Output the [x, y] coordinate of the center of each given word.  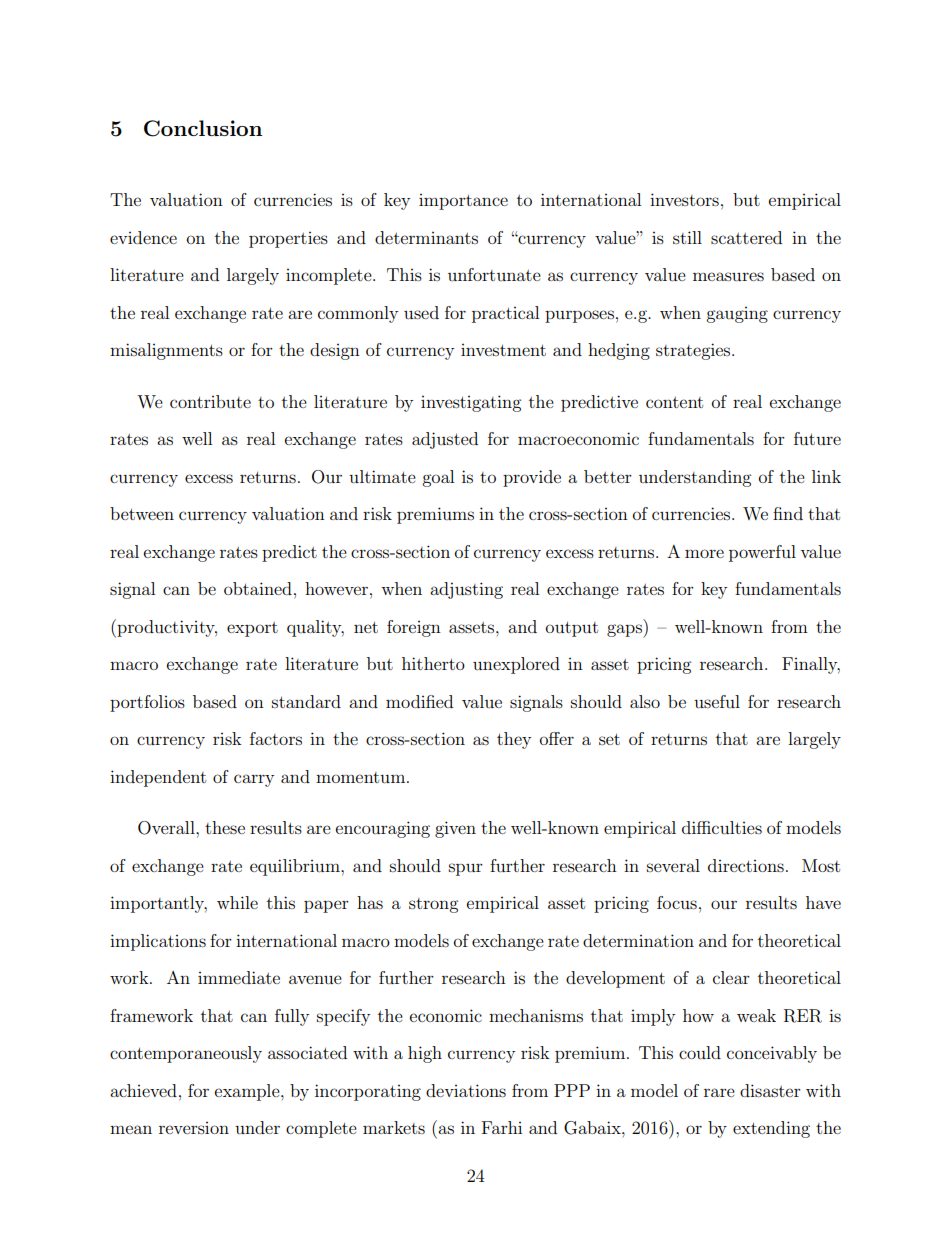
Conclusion [203, 128]
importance [463, 202]
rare [719, 1092]
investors [684, 199]
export [252, 629]
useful [717, 701]
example [248, 1092]
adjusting [466, 590]
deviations [466, 1090]
